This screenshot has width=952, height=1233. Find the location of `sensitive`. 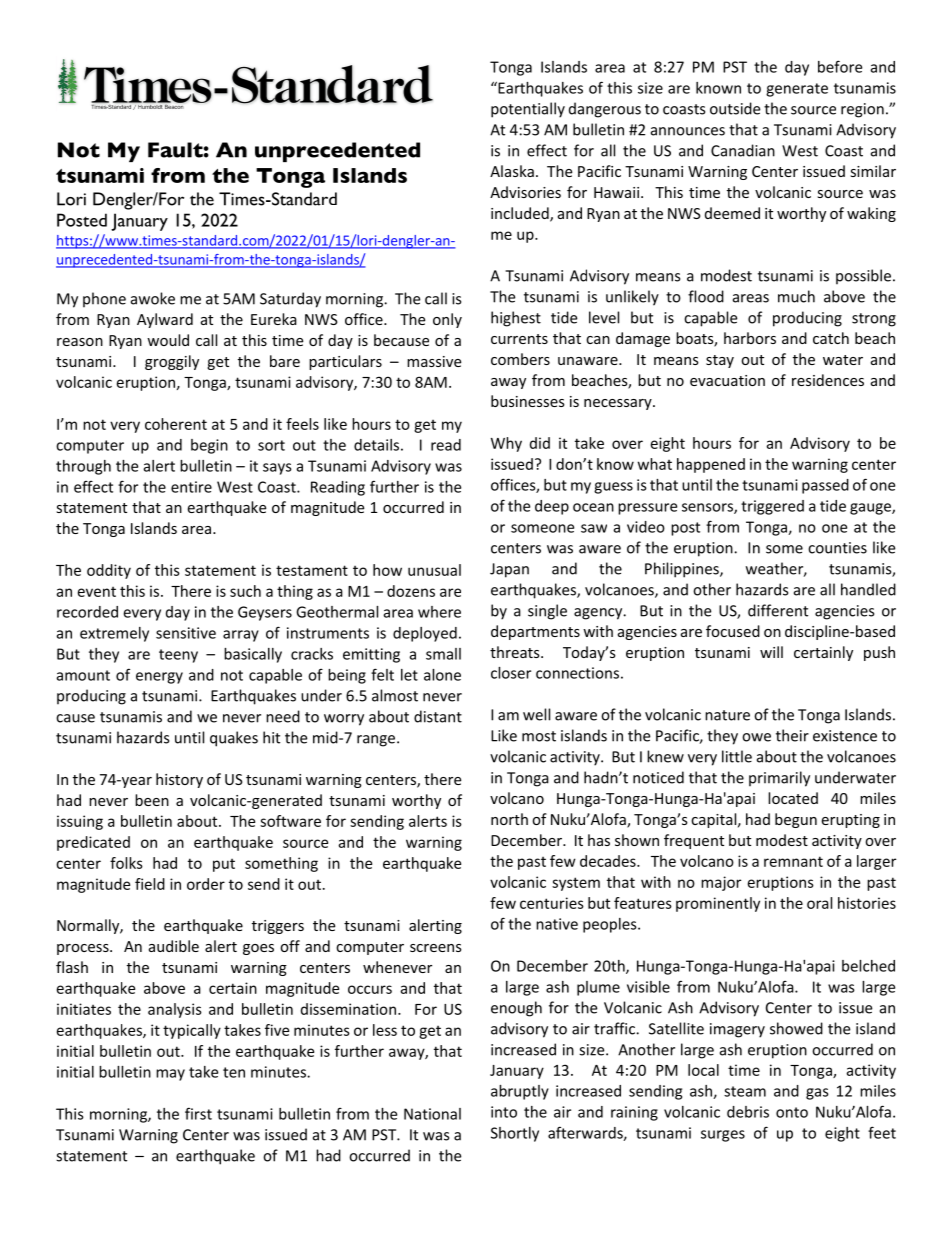

sensitive is located at coordinates (186, 633).
